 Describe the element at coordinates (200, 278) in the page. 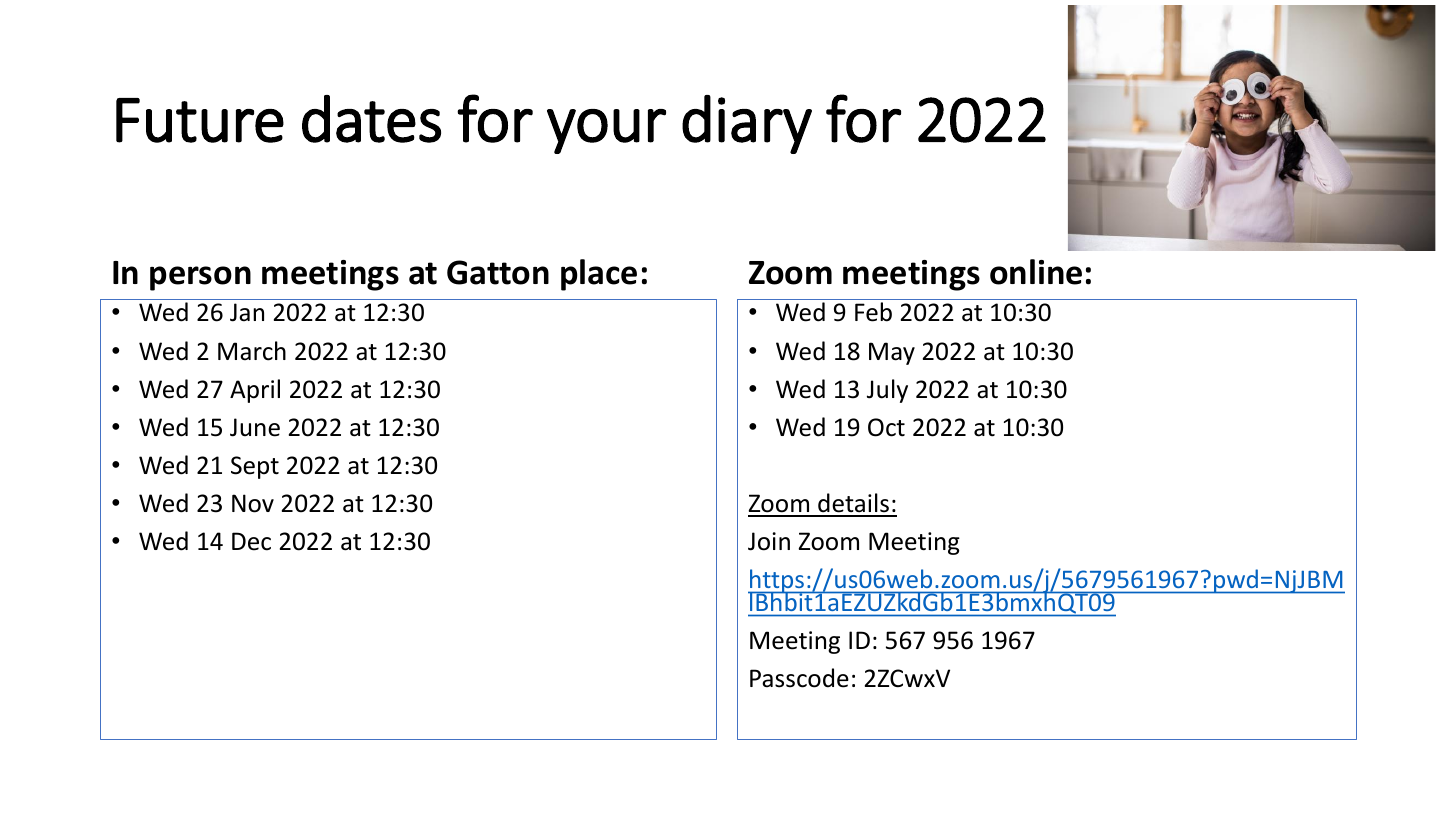

I see `person` at that location.
